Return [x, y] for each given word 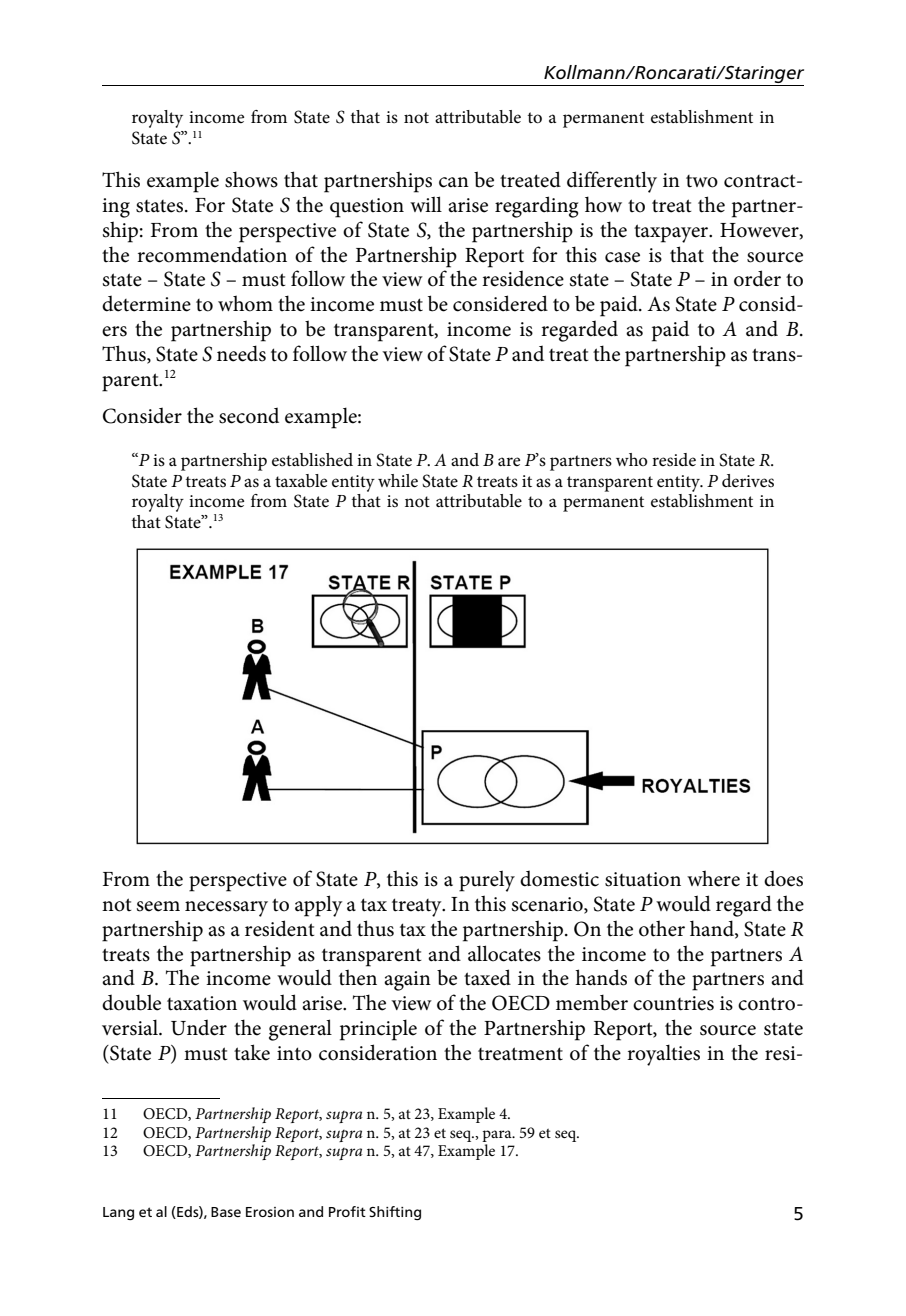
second [249, 415]
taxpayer [672, 233]
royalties [663, 1055]
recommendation [212, 254]
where [713, 878]
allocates [504, 953]
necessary [226, 909]
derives [748, 481]
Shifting [395, 1213]
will [426, 204]
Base [226, 1212]
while [398, 481]
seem [158, 906]
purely [487, 881]
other [662, 928]
